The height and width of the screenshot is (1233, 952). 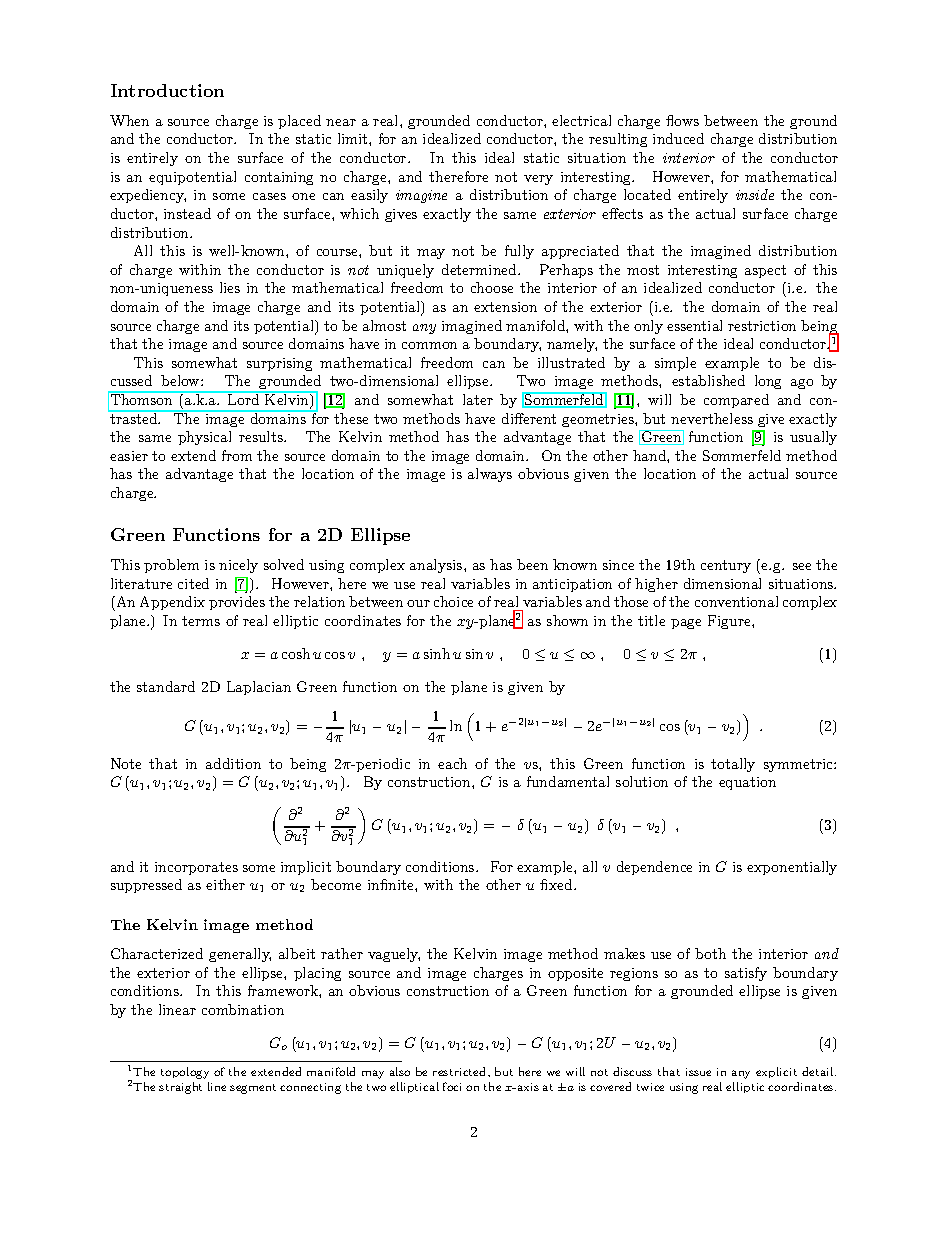 What do you see at coordinates (185, 1073) in the screenshot?
I see `topology` at bounding box center [185, 1073].
